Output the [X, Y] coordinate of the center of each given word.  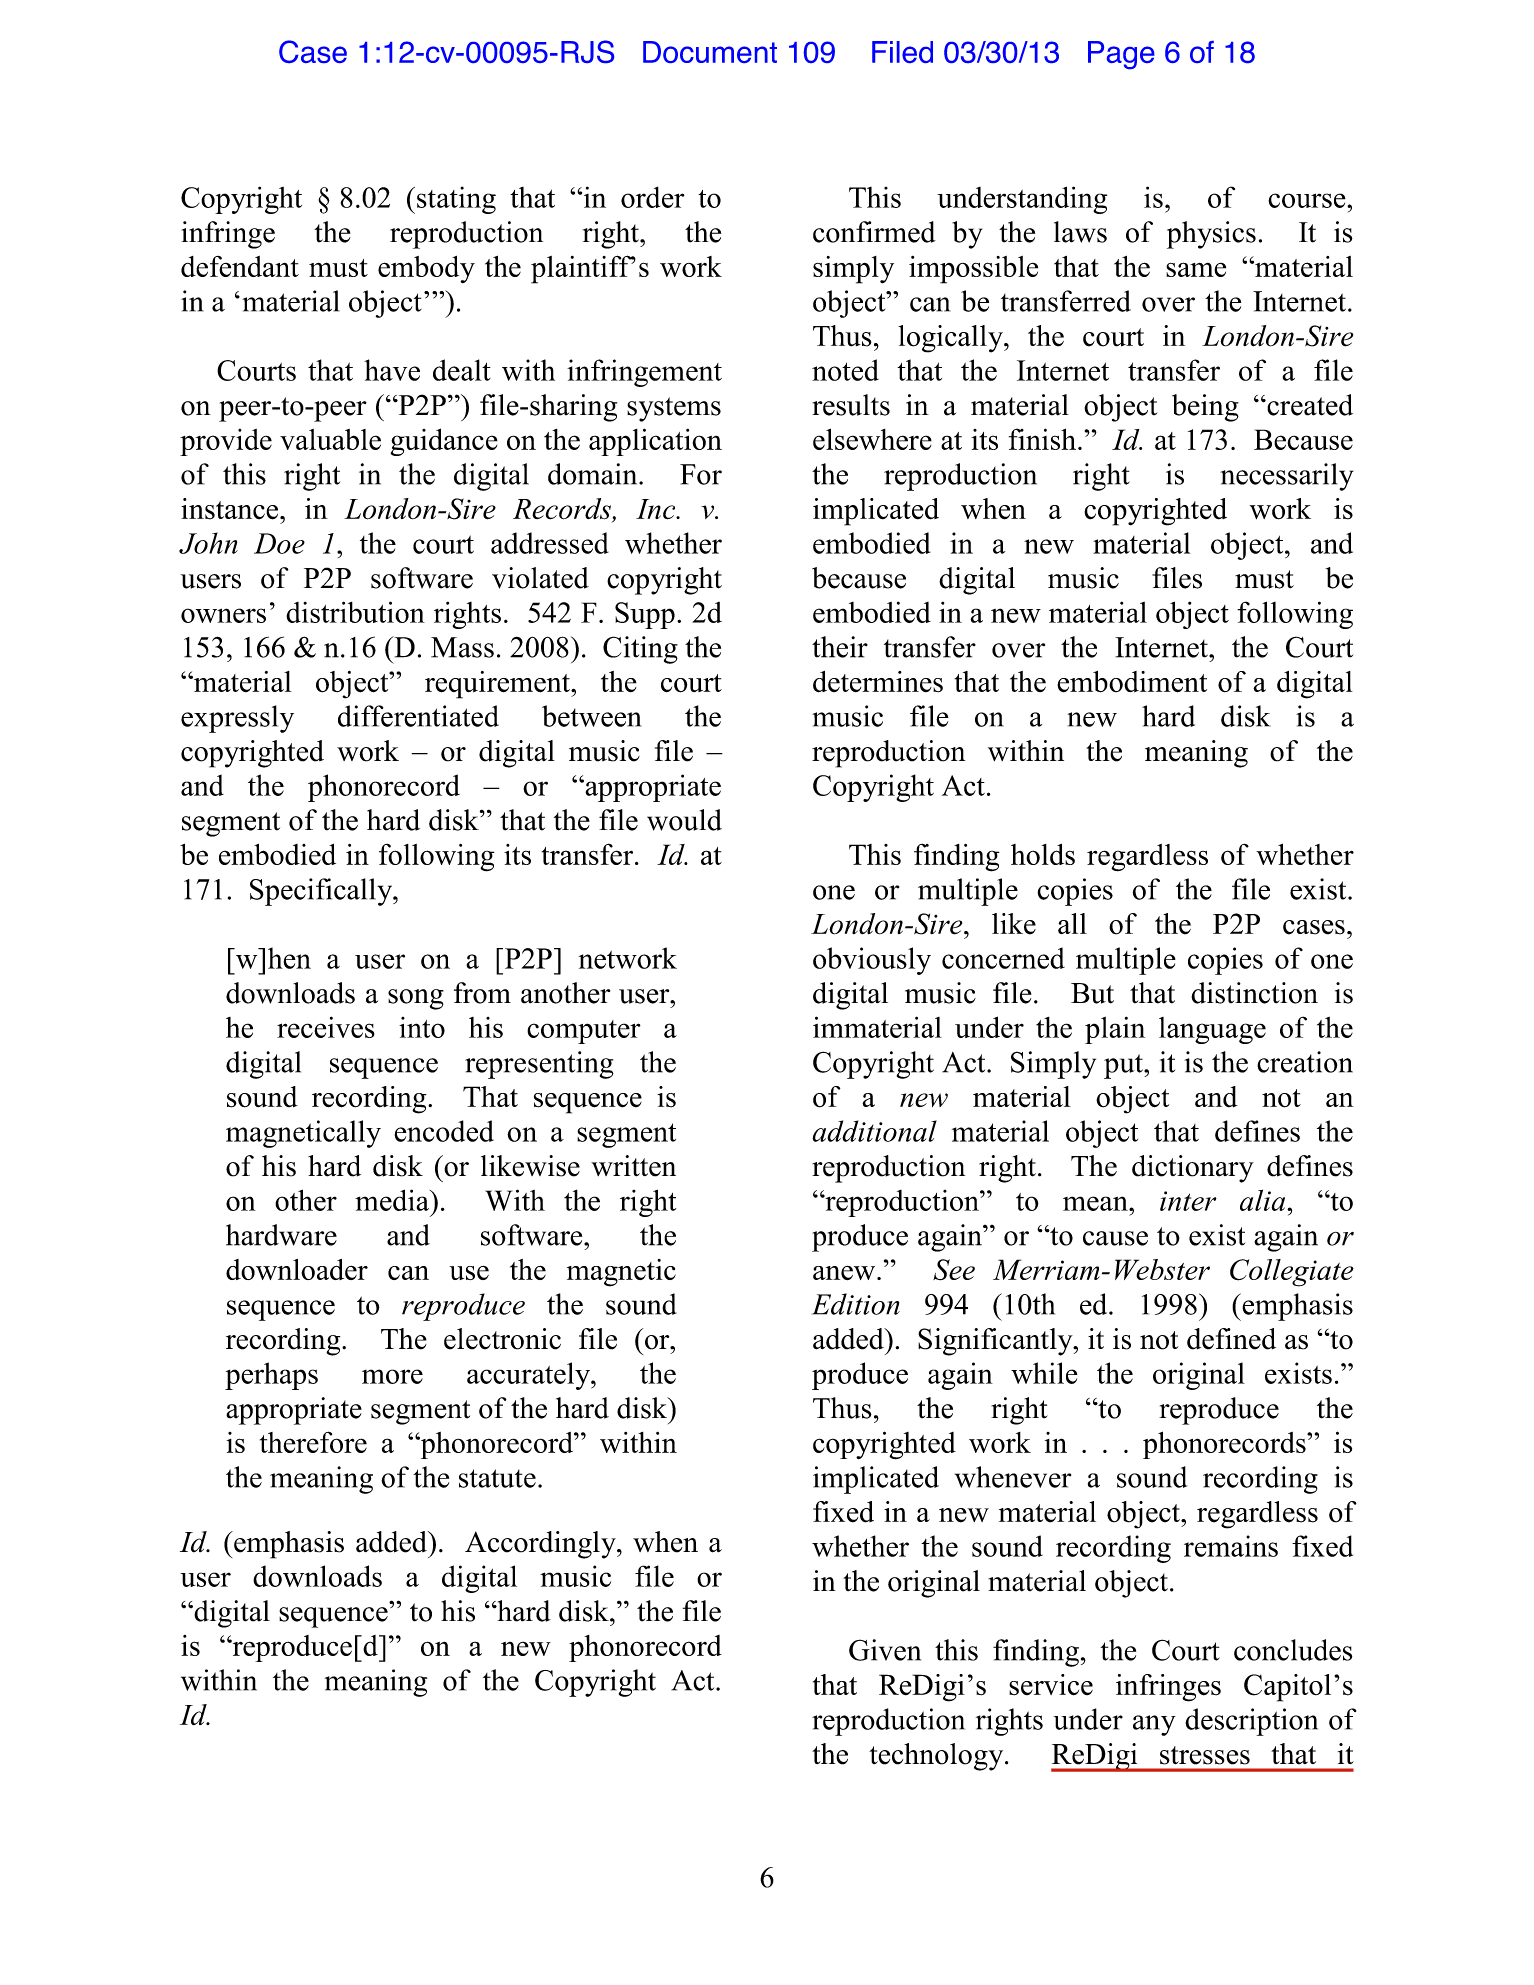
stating [456, 200]
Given [885, 1650]
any [1154, 1725]
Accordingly [541, 1545]
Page [1121, 55]
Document [710, 52]
